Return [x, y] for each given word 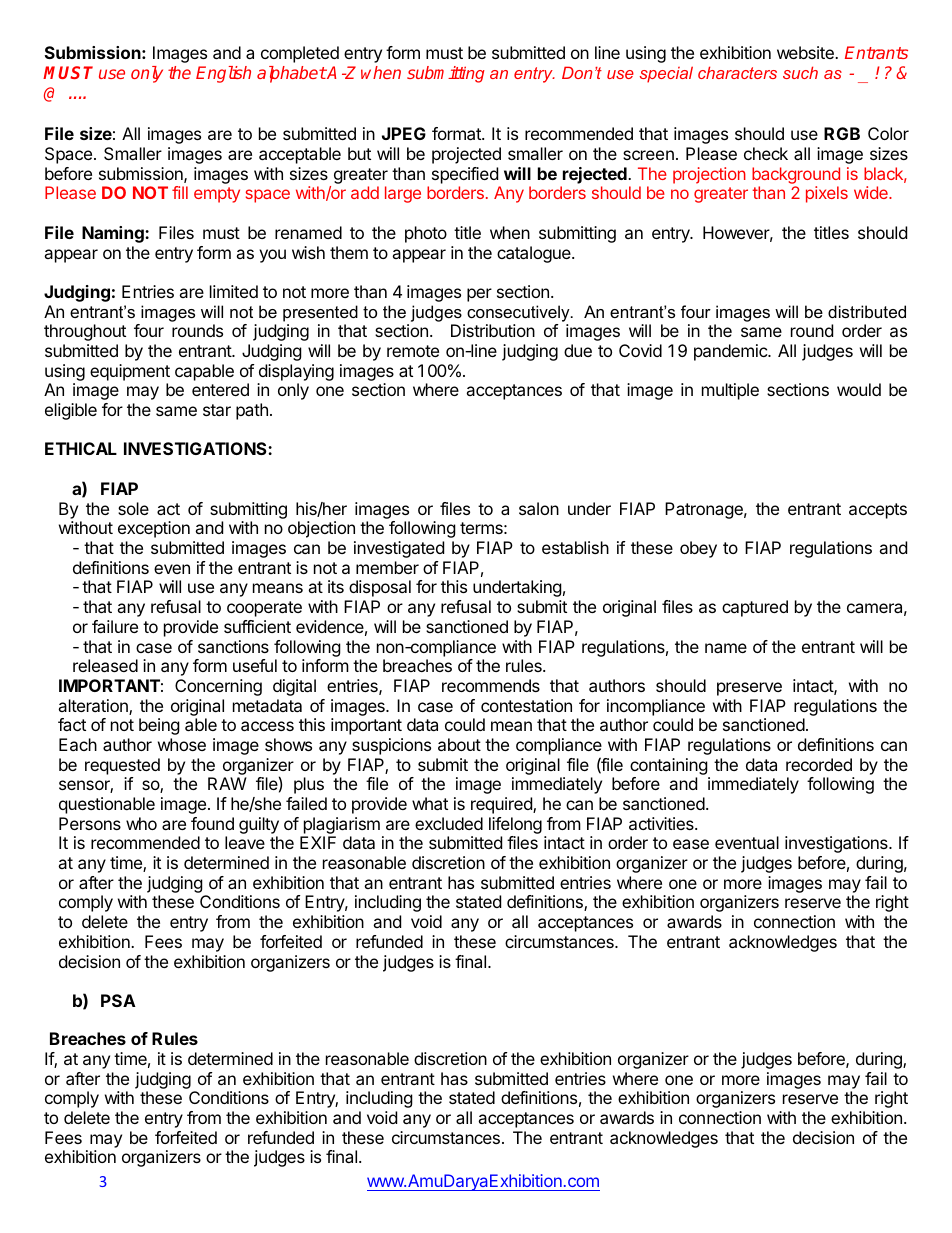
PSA [118, 1000]
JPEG [404, 133]
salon [539, 508]
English [223, 74]
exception [154, 529]
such [800, 72]
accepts [878, 511]
